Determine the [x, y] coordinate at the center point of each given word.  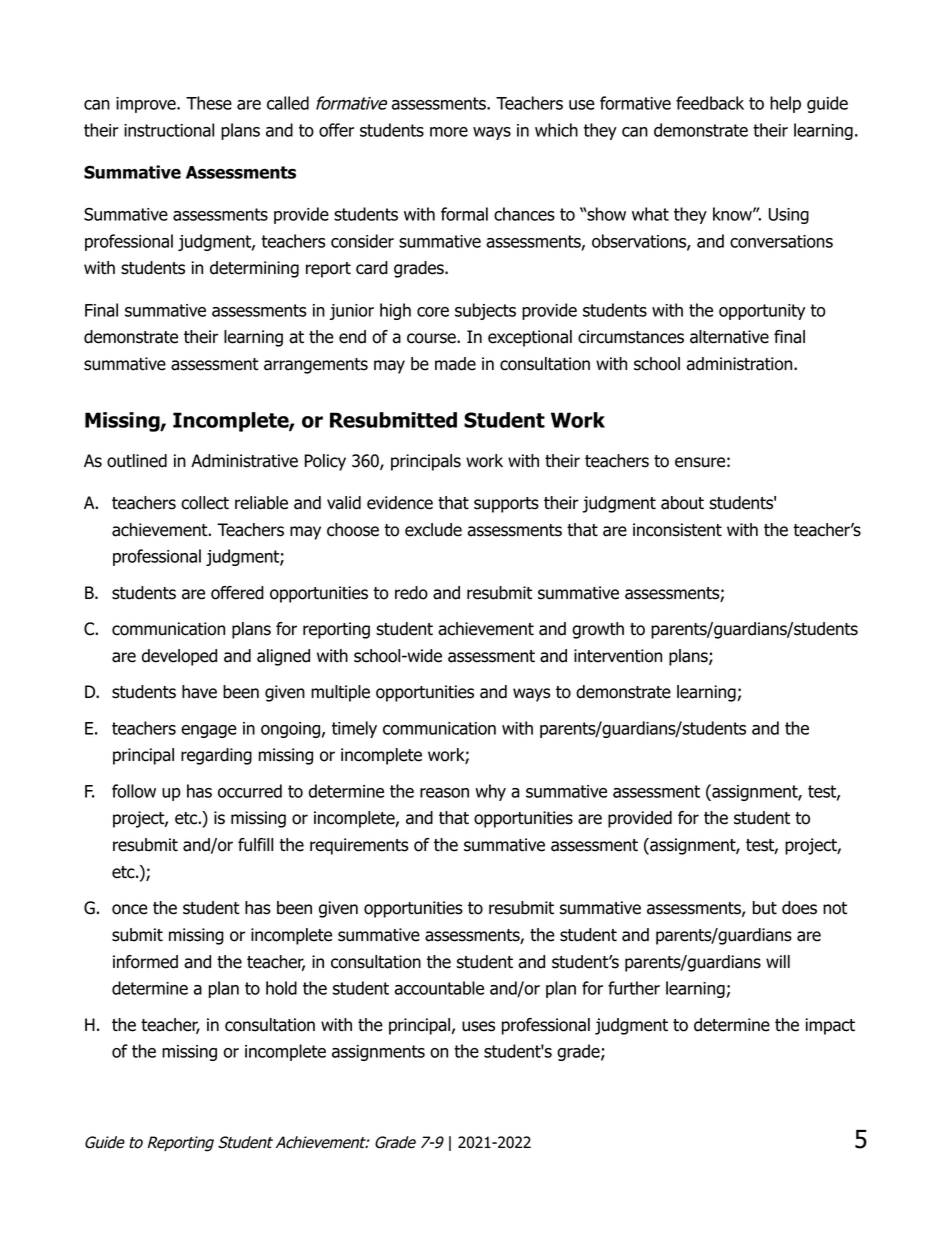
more [449, 132]
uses [478, 1026]
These [209, 103]
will [778, 961]
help [785, 104]
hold [281, 988]
